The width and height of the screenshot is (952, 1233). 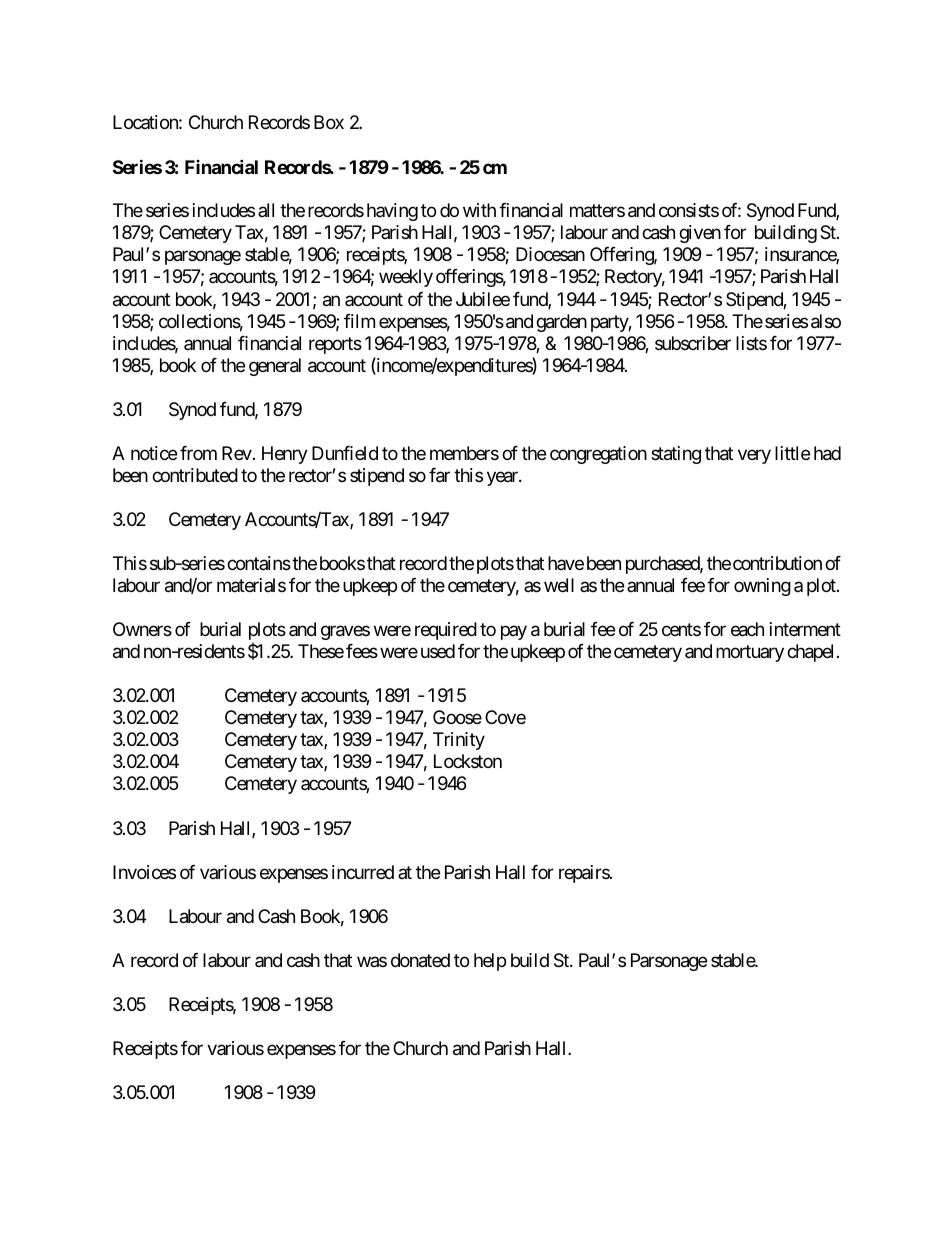 What do you see at coordinates (479, 210) in the screenshot?
I see `with` at bounding box center [479, 210].
